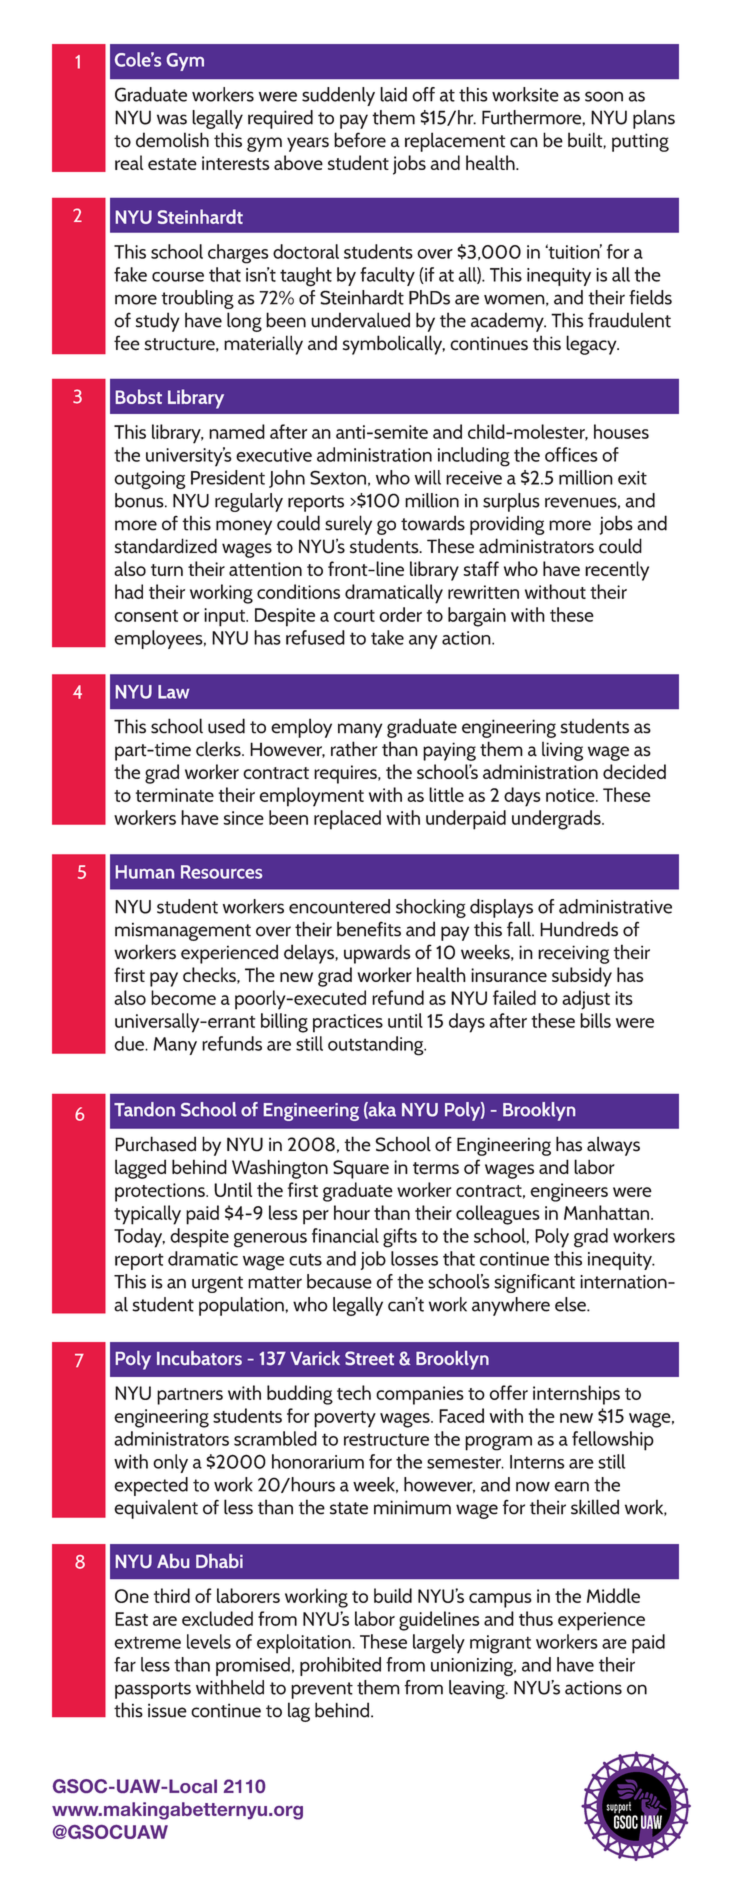 The image size is (729, 1887). I want to click on demolish, so click(172, 140).
